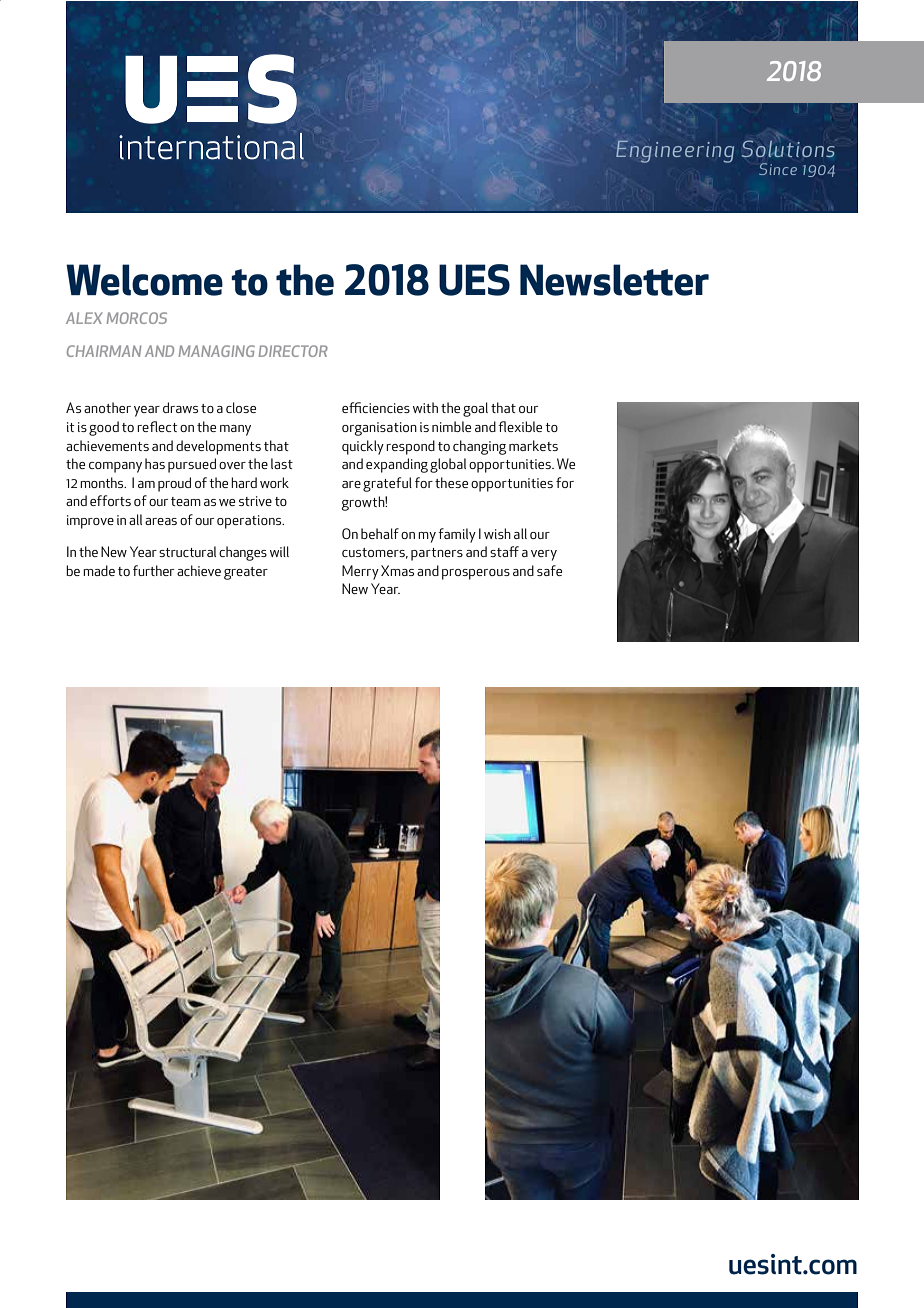 Image resolution: width=924 pixels, height=1308 pixels. Describe the element at coordinates (475, 409) in the image. I see `goal` at that location.
